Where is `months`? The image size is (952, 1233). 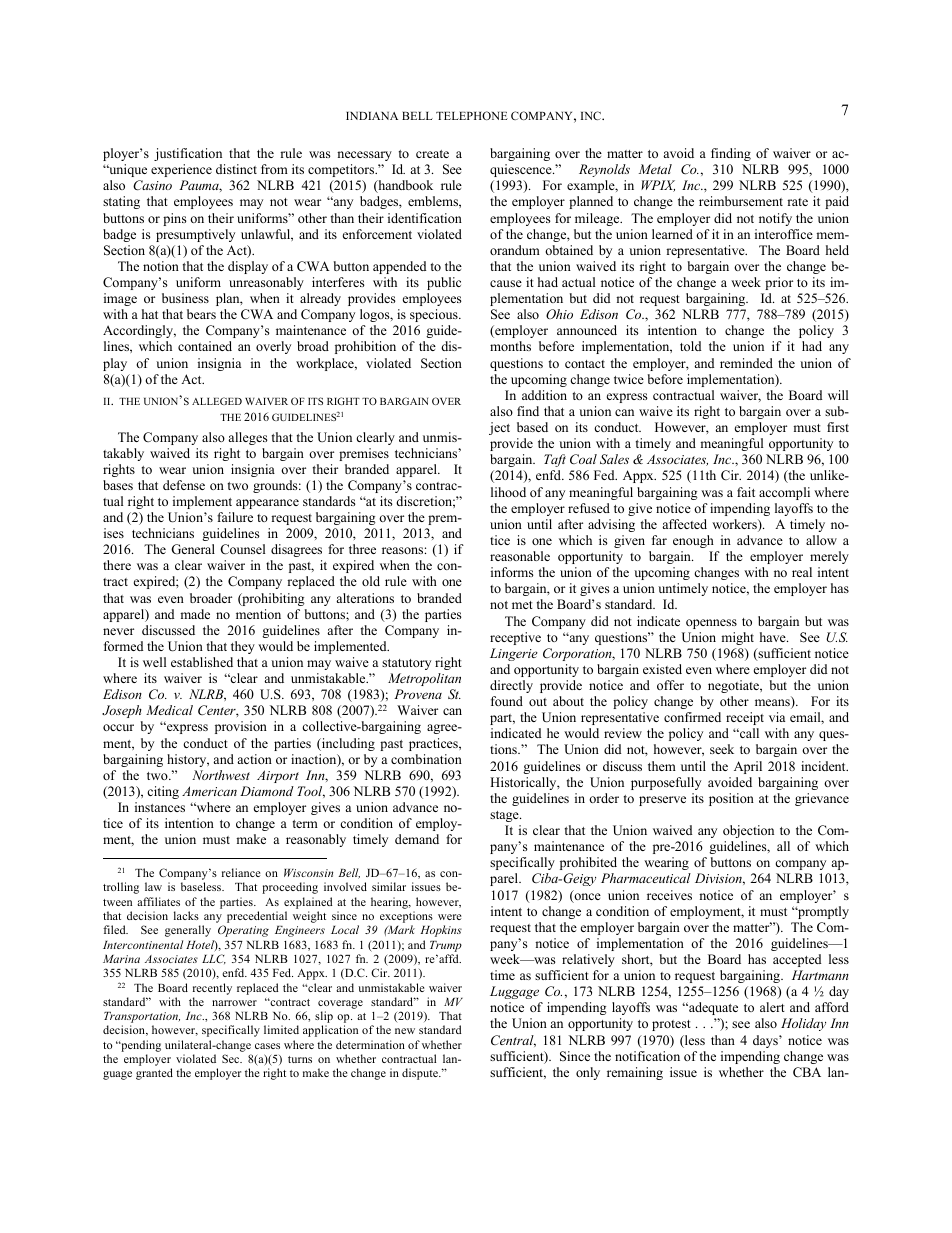
months is located at coordinates (510, 346).
